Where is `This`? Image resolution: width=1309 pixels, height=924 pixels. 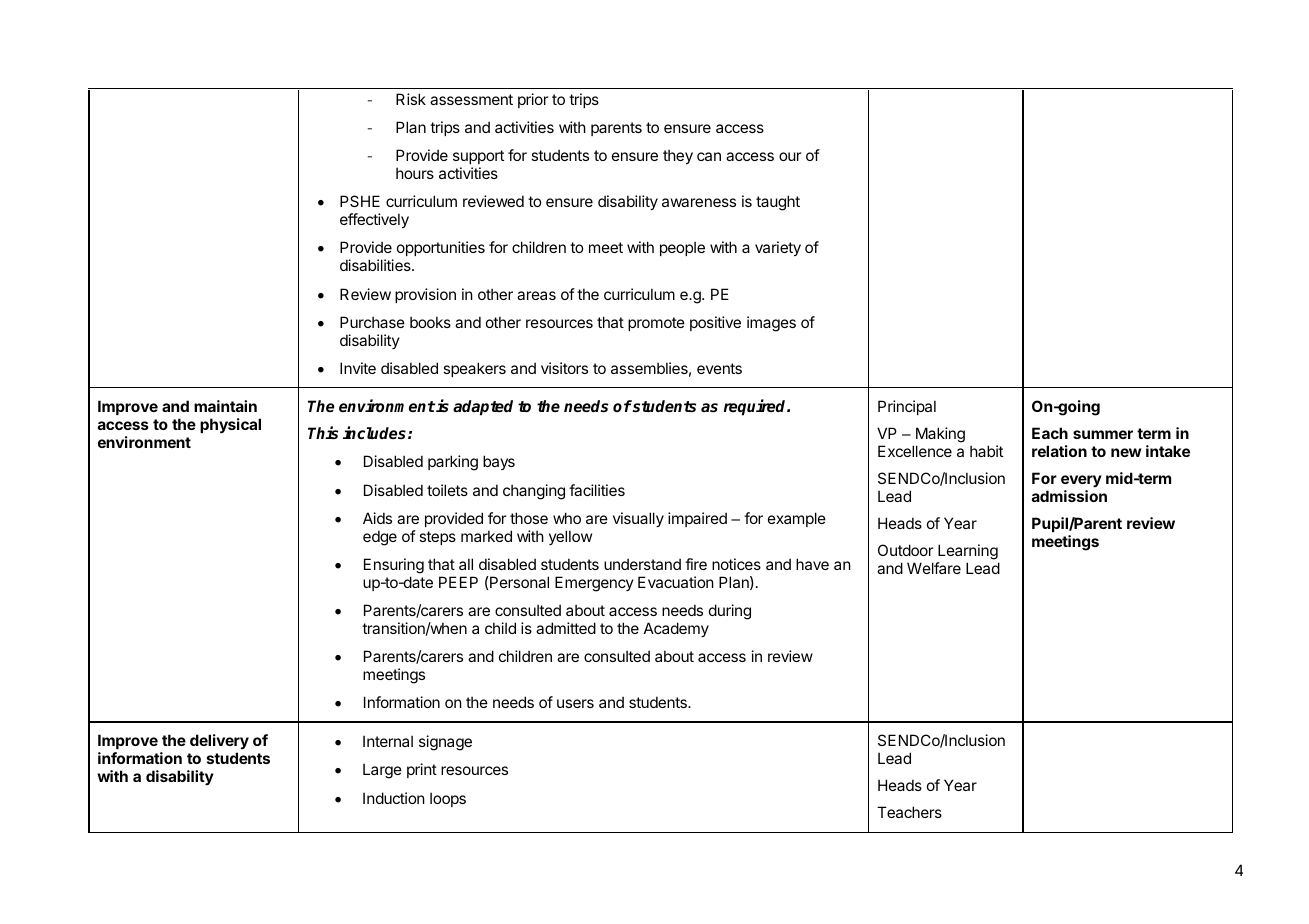
This is located at coordinates (323, 433).
